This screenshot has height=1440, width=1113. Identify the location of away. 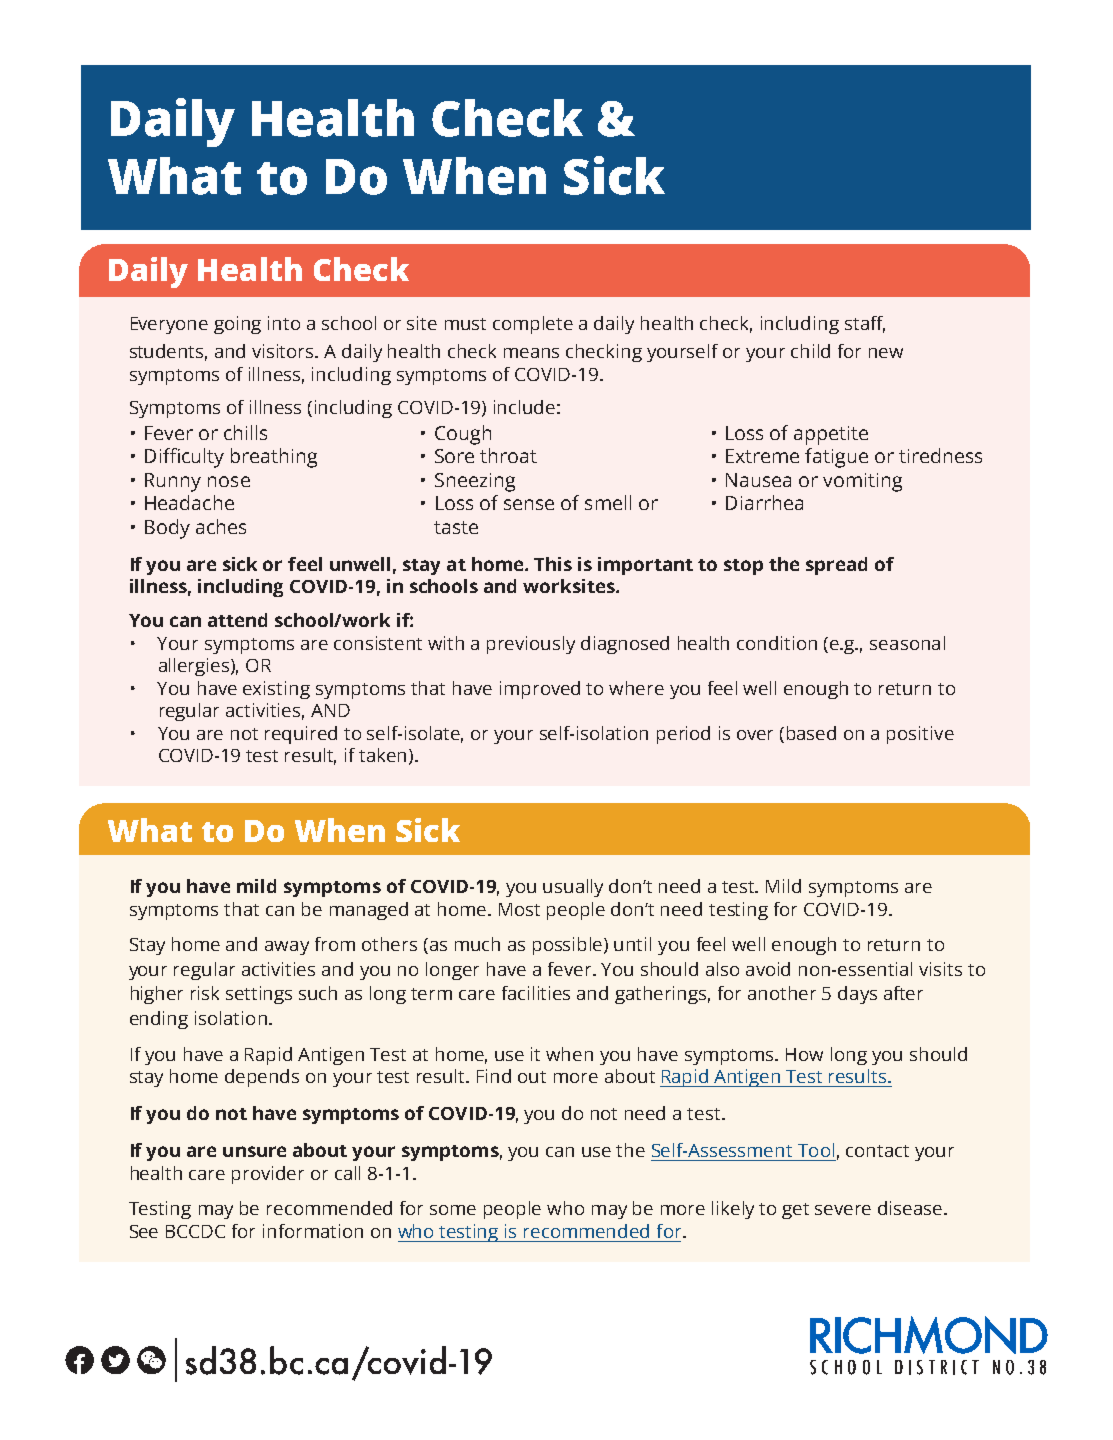
(287, 948).
